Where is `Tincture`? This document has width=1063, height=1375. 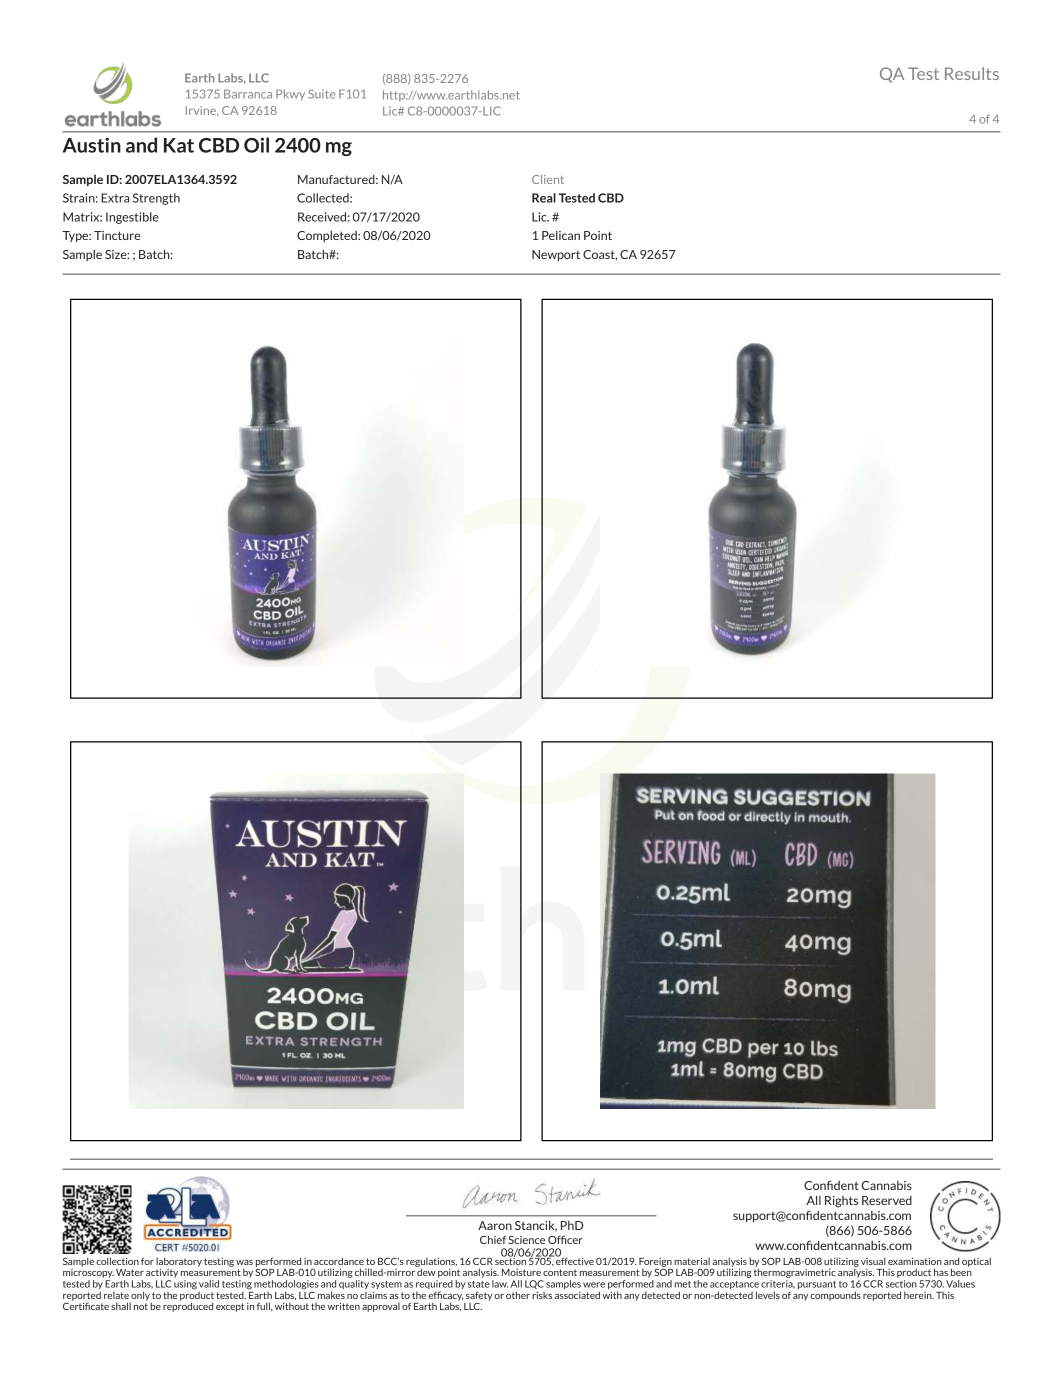 Tincture is located at coordinates (117, 235).
